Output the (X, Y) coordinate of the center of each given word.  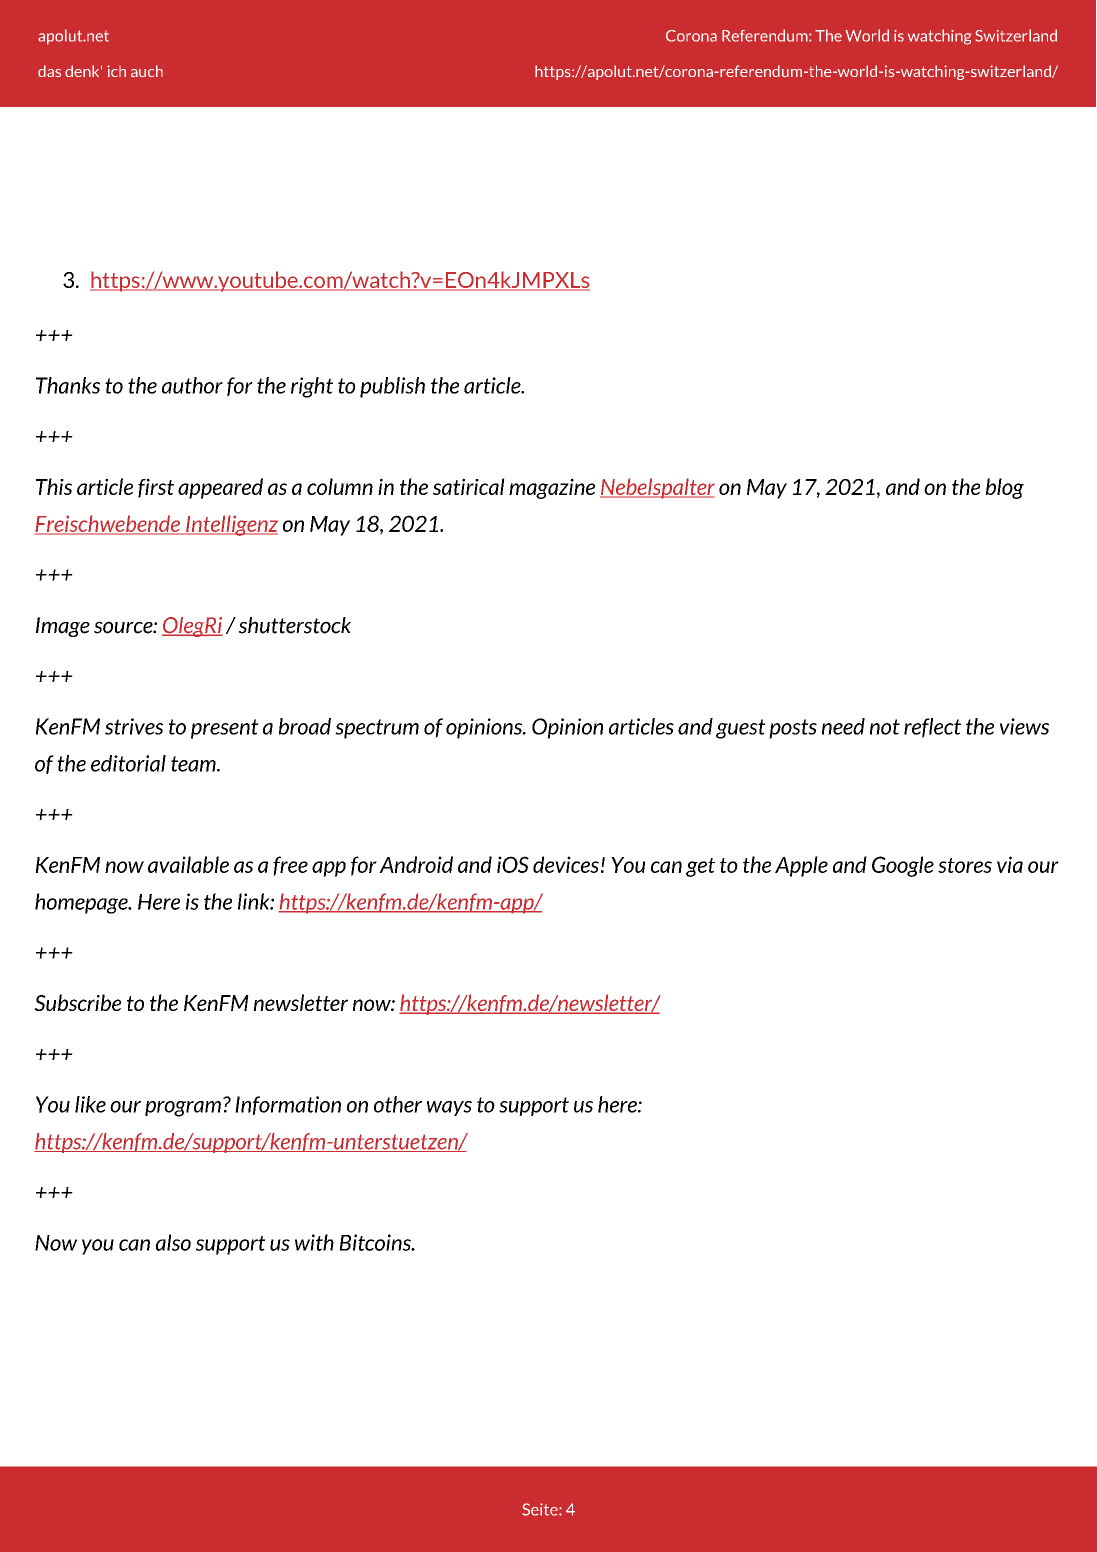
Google (903, 866)
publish (392, 387)
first (156, 488)
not (885, 727)
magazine (552, 488)
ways (449, 1108)
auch (147, 71)
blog (1005, 488)
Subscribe (77, 1002)
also (173, 1242)
